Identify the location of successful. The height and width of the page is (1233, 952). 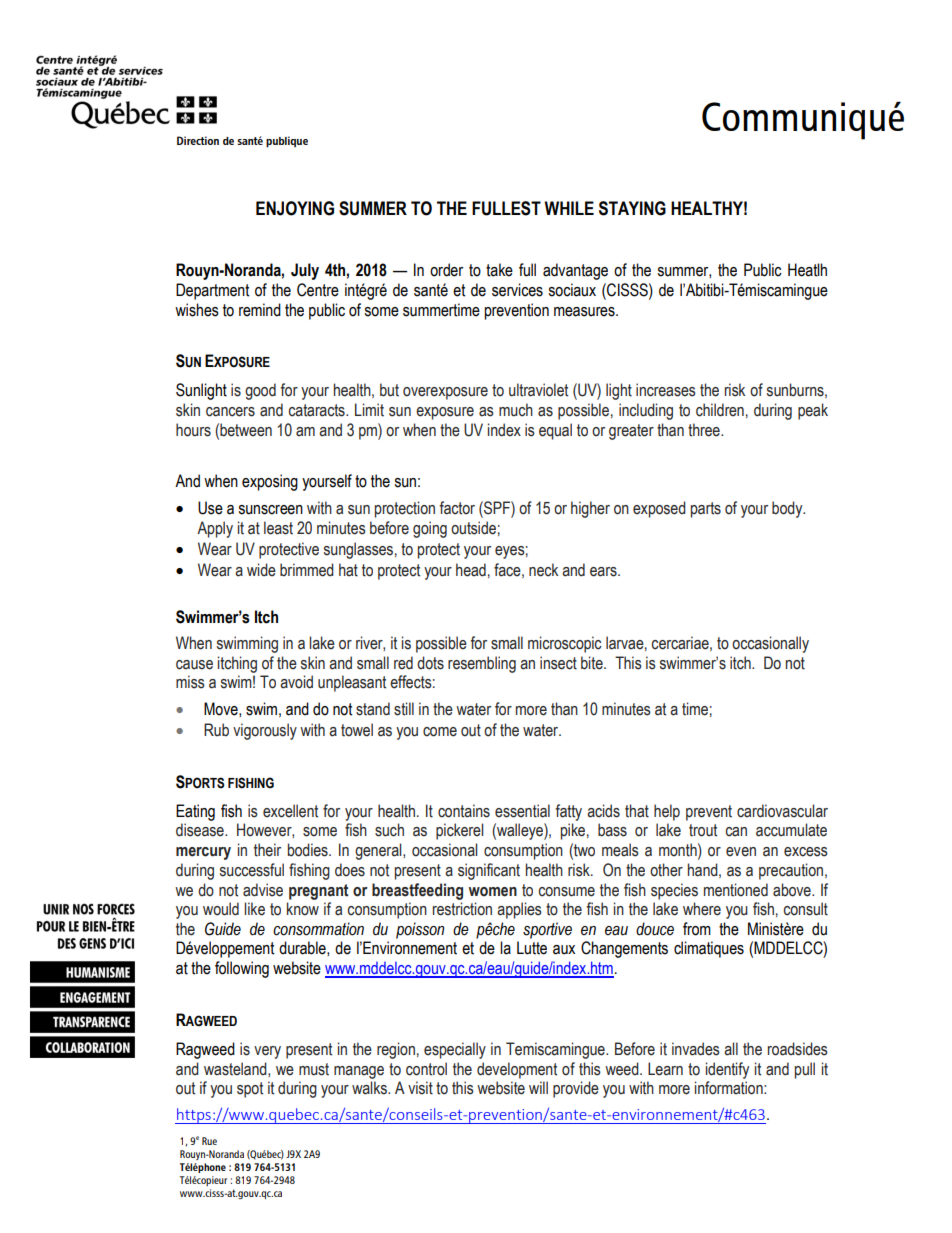
(252, 870).
